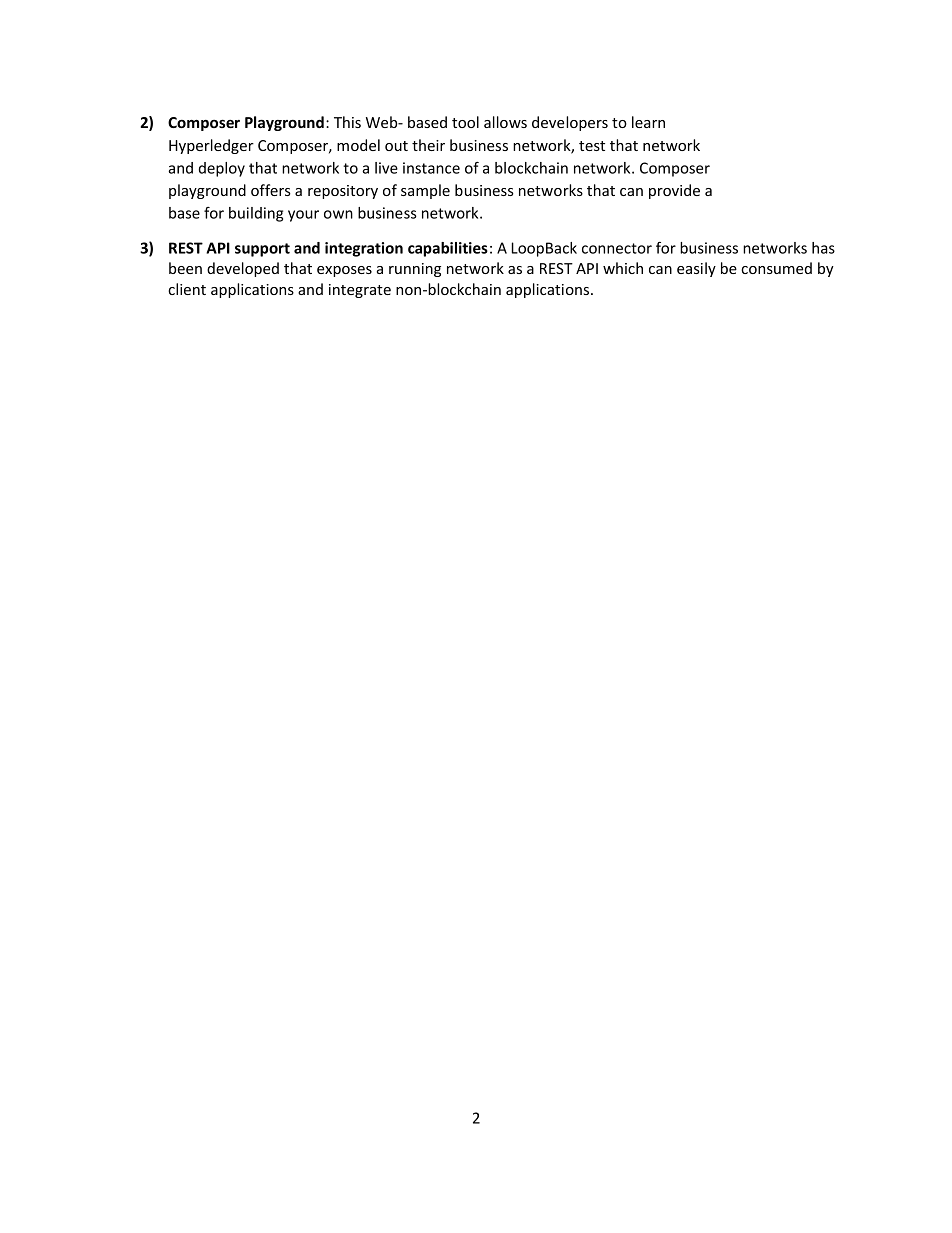 The width and height of the screenshot is (952, 1233). What do you see at coordinates (674, 191) in the screenshot?
I see `provide` at bounding box center [674, 191].
